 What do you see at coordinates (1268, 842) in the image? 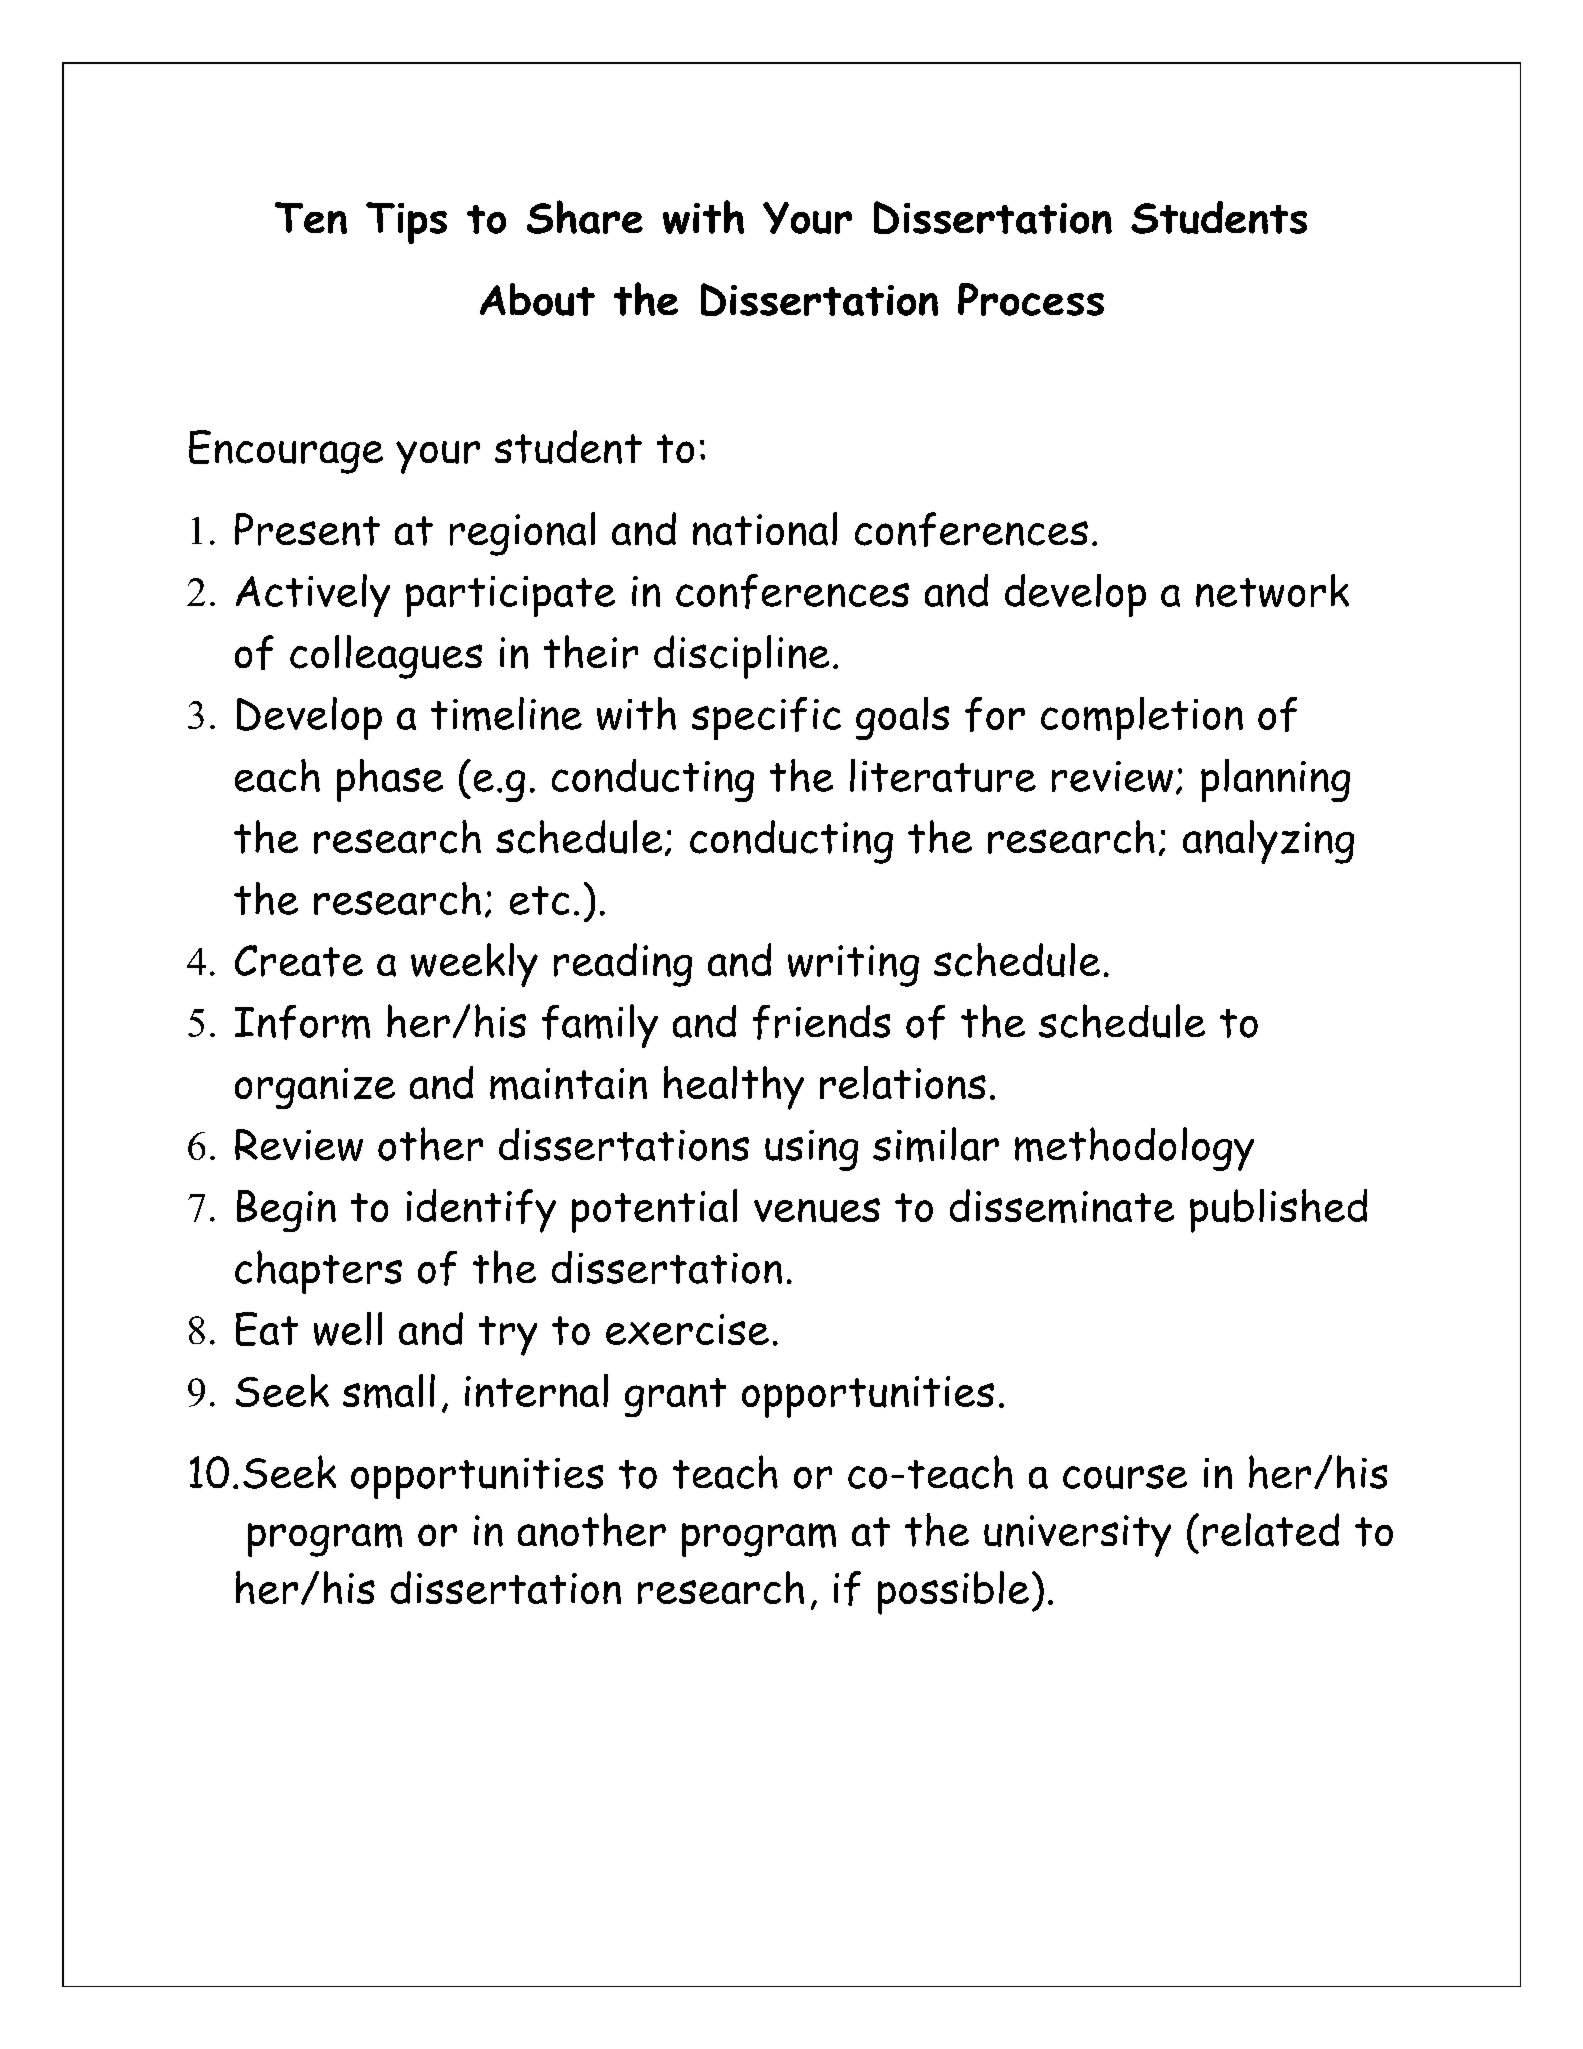
I see `analyzing` at bounding box center [1268, 842].
